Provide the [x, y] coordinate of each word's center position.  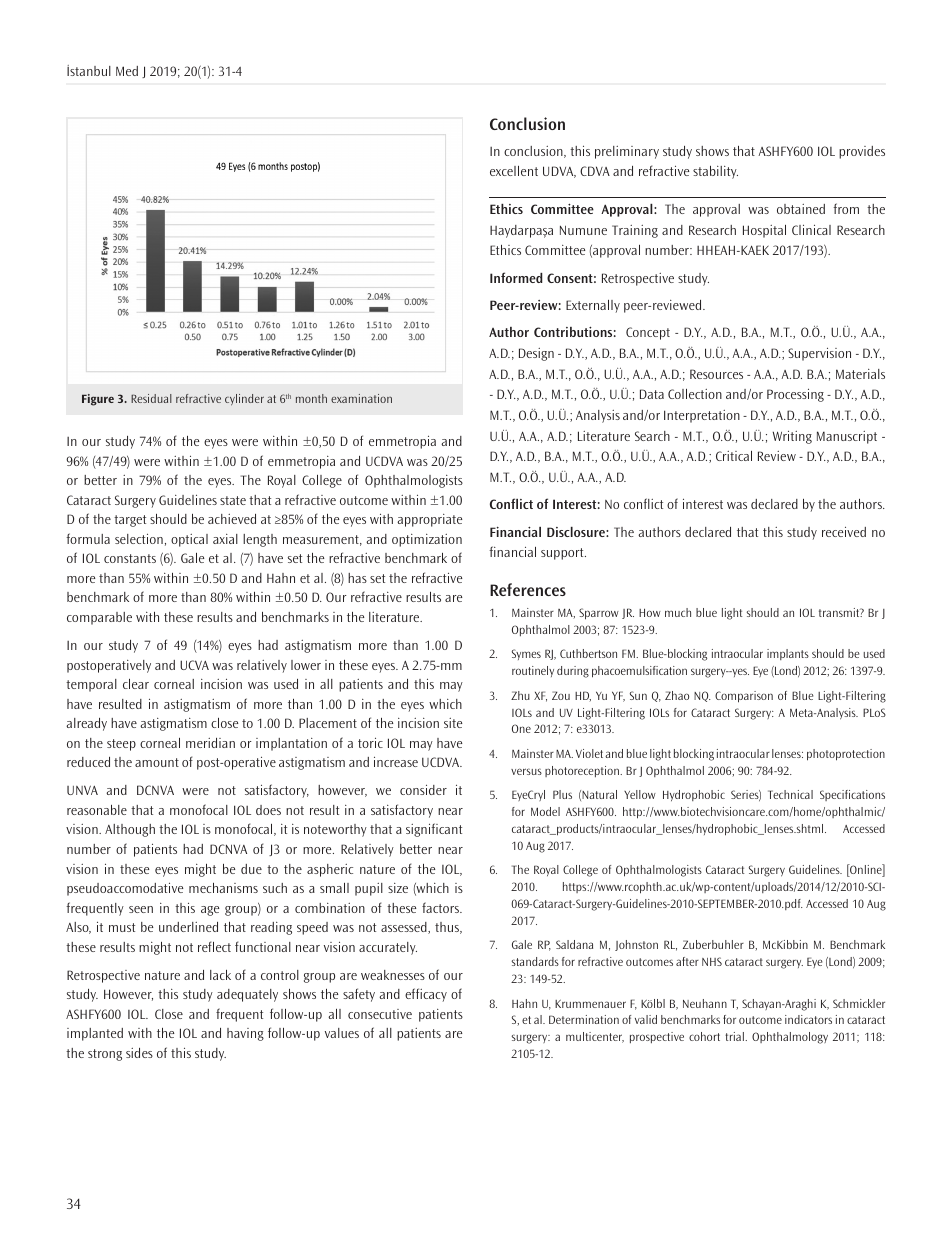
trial [735, 1036]
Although [130, 830]
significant [434, 830]
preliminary [627, 152]
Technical [790, 794]
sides [139, 1053]
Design [536, 354]
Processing [795, 395]
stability [715, 172]
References [528, 589]
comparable [99, 618]
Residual [151, 398]
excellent [514, 171]
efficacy [426, 995]
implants [788, 654]
